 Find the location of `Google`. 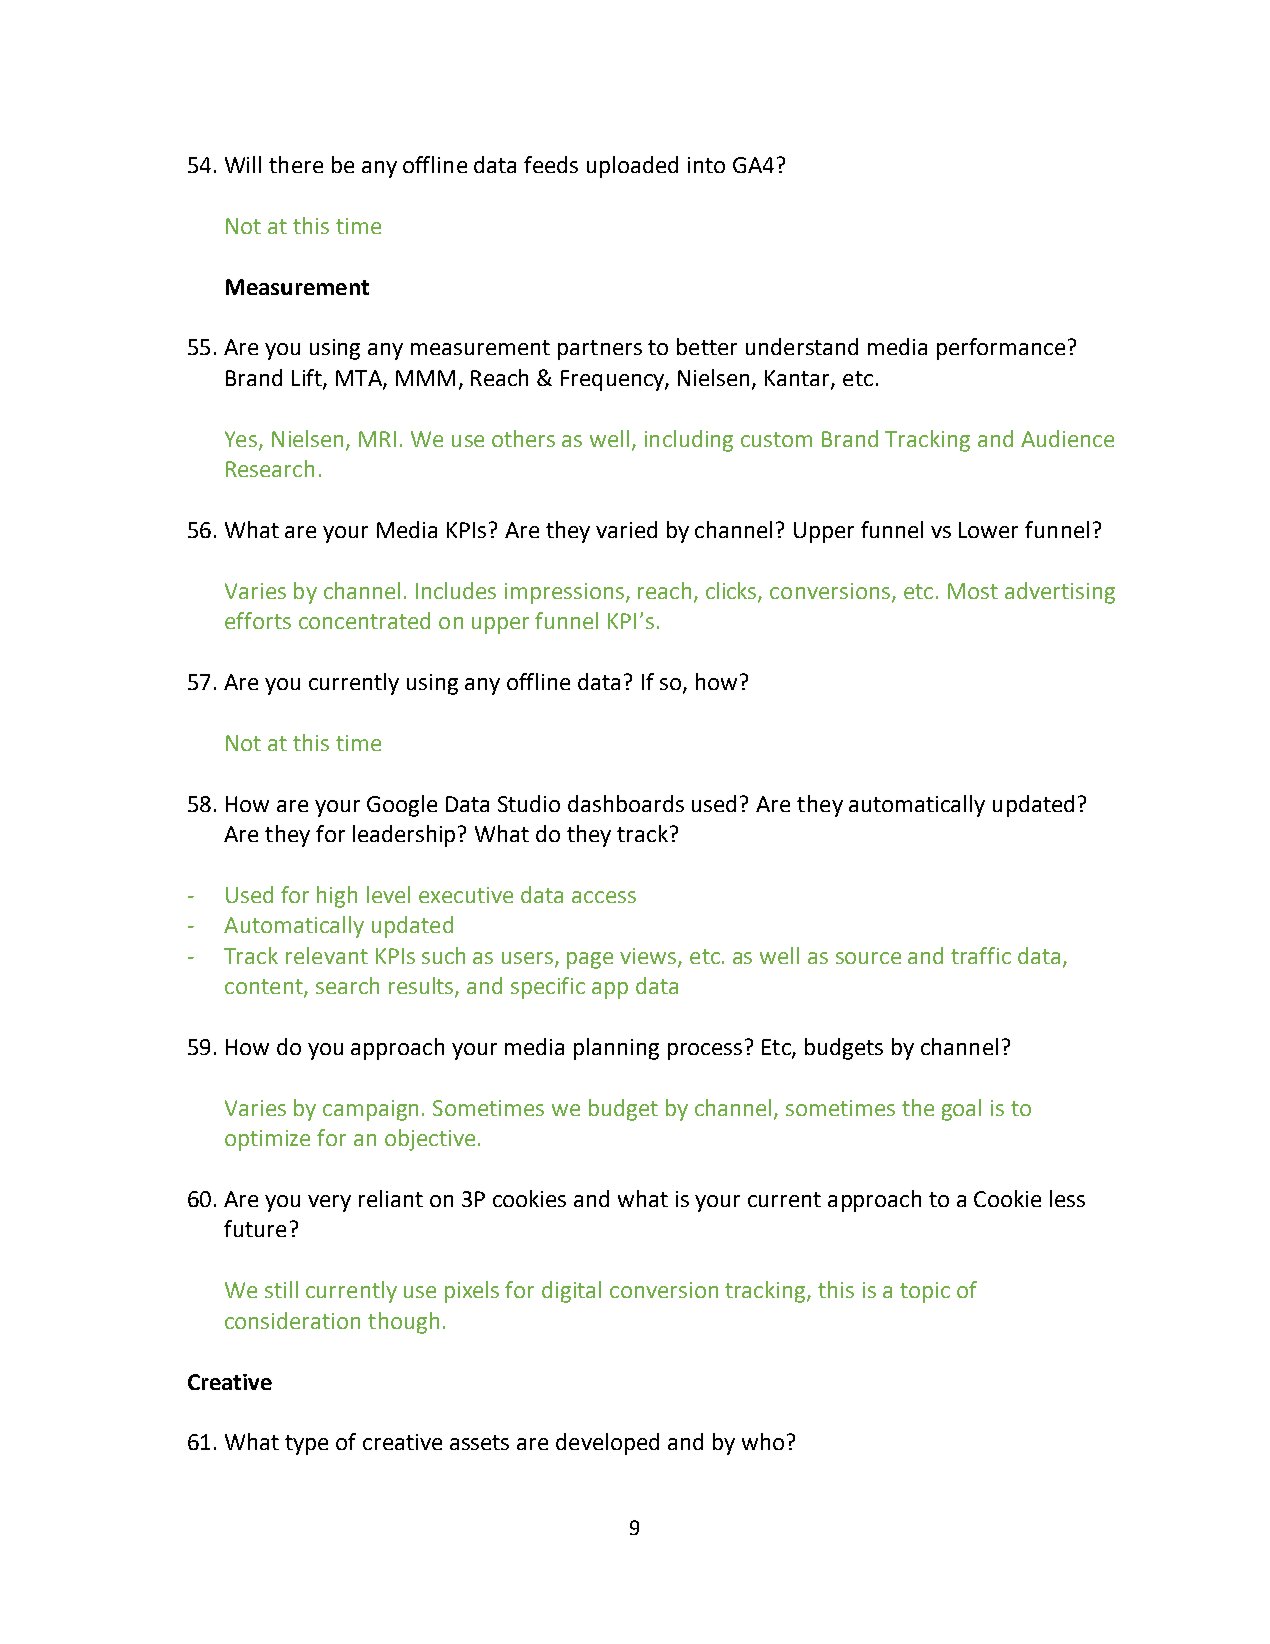

Google is located at coordinates (402, 806).
